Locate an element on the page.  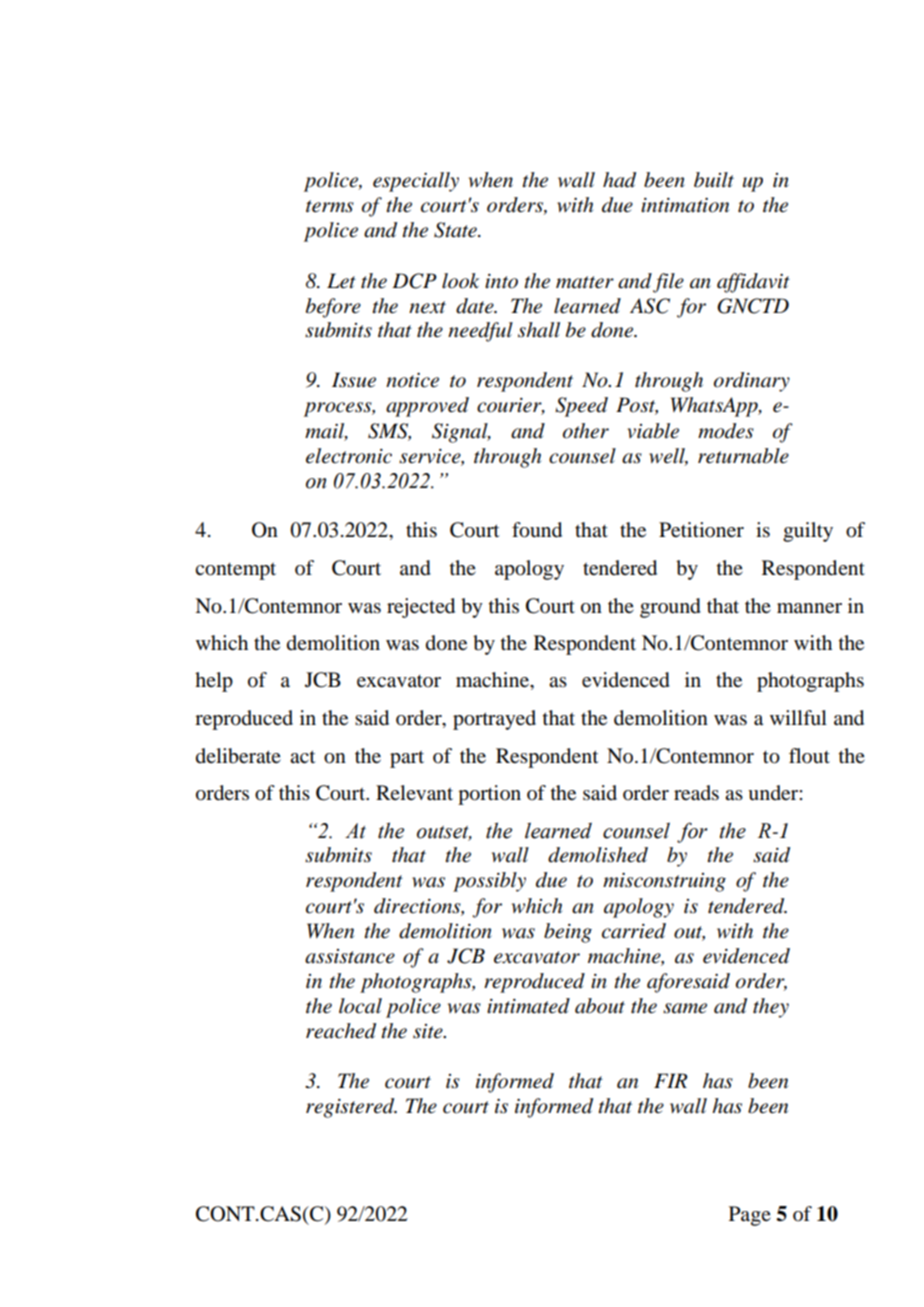
built is located at coordinates (714, 179).
